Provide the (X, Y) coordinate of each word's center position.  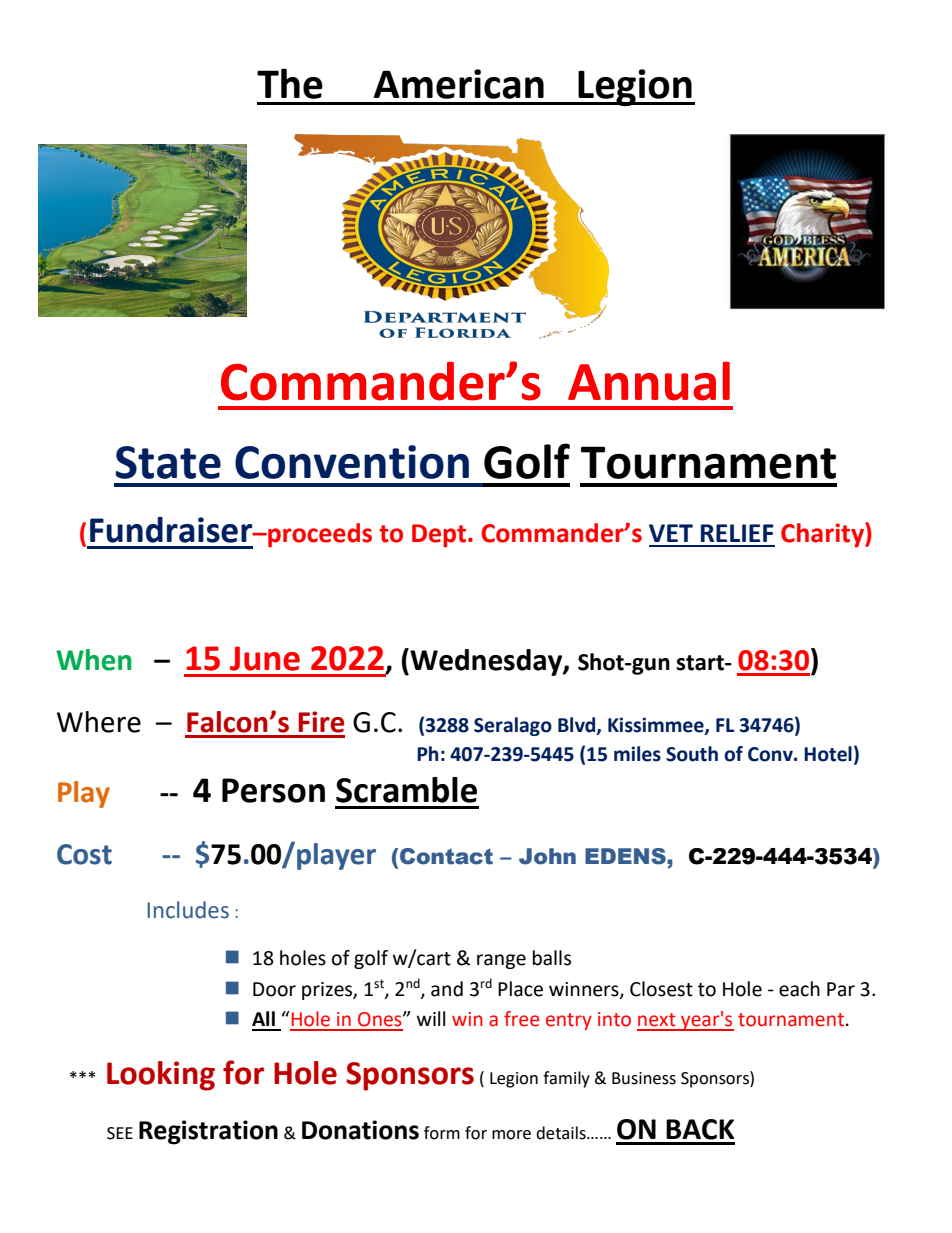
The (290, 83)
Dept (440, 535)
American (459, 84)
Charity (823, 534)
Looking (161, 1076)
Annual (649, 381)
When (94, 660)
